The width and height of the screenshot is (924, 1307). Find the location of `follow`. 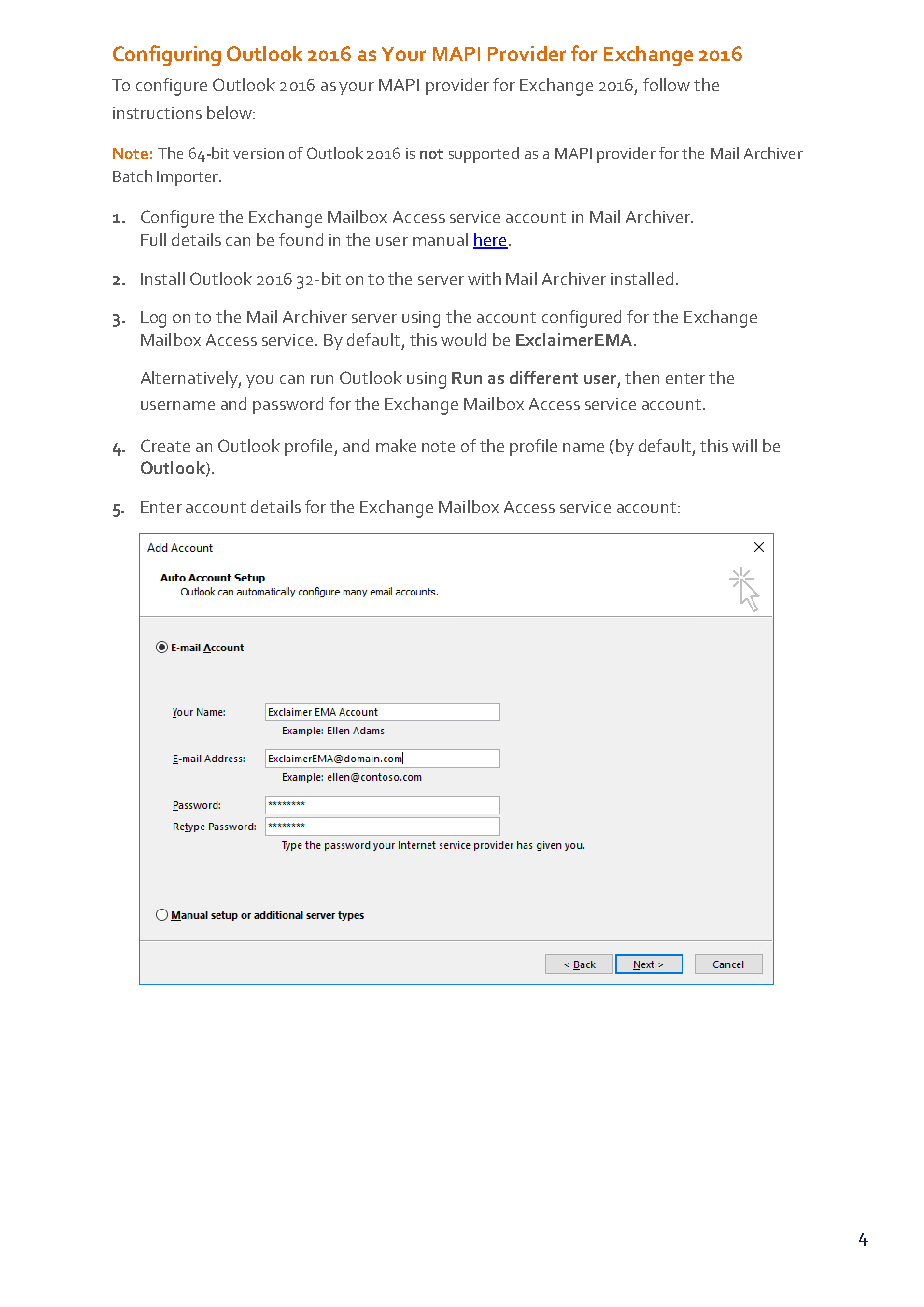

follow is located at coordinates (666, 84).
